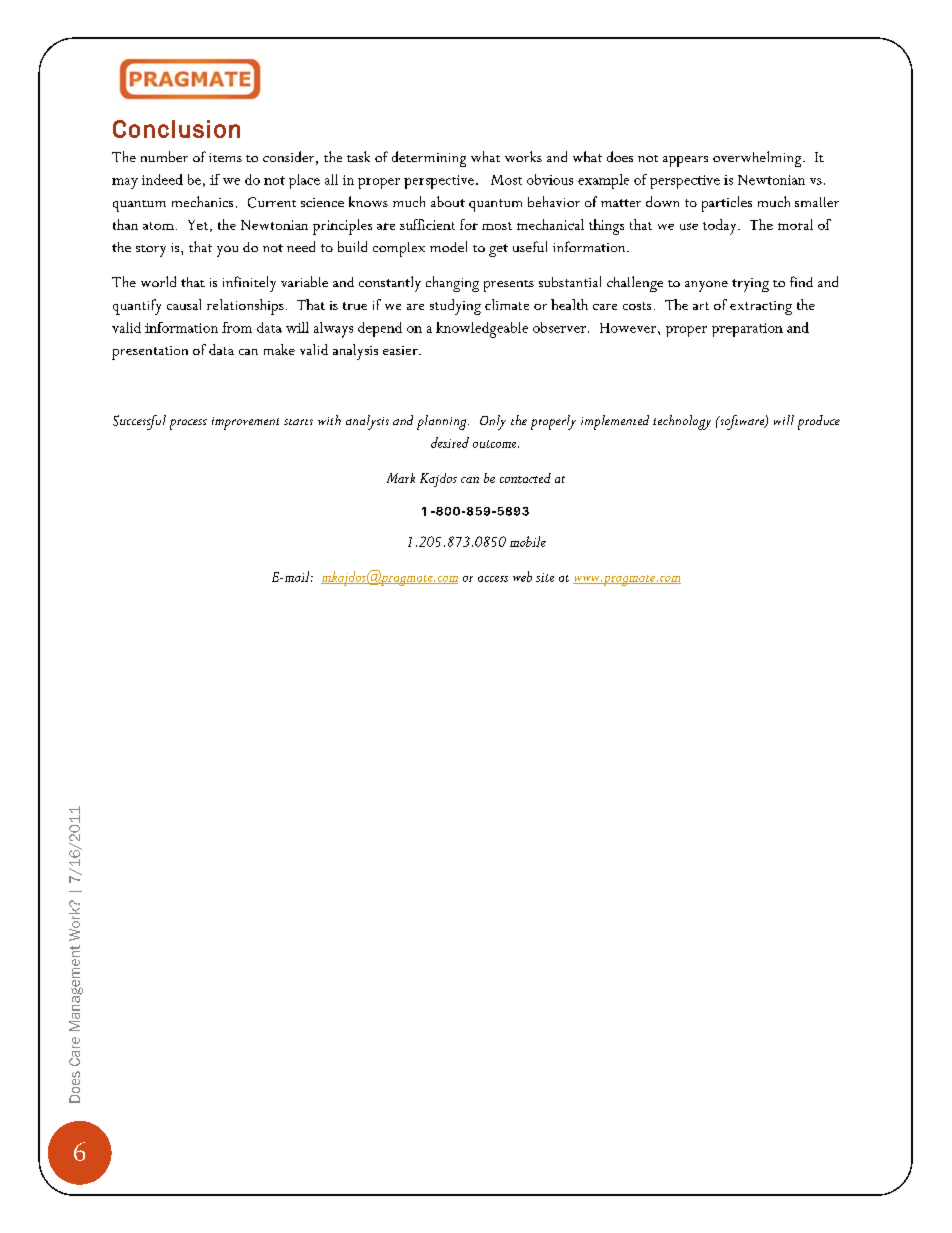  Describe the element at coordinates (225, 157) in the screenshot. I see `items` at that location.
